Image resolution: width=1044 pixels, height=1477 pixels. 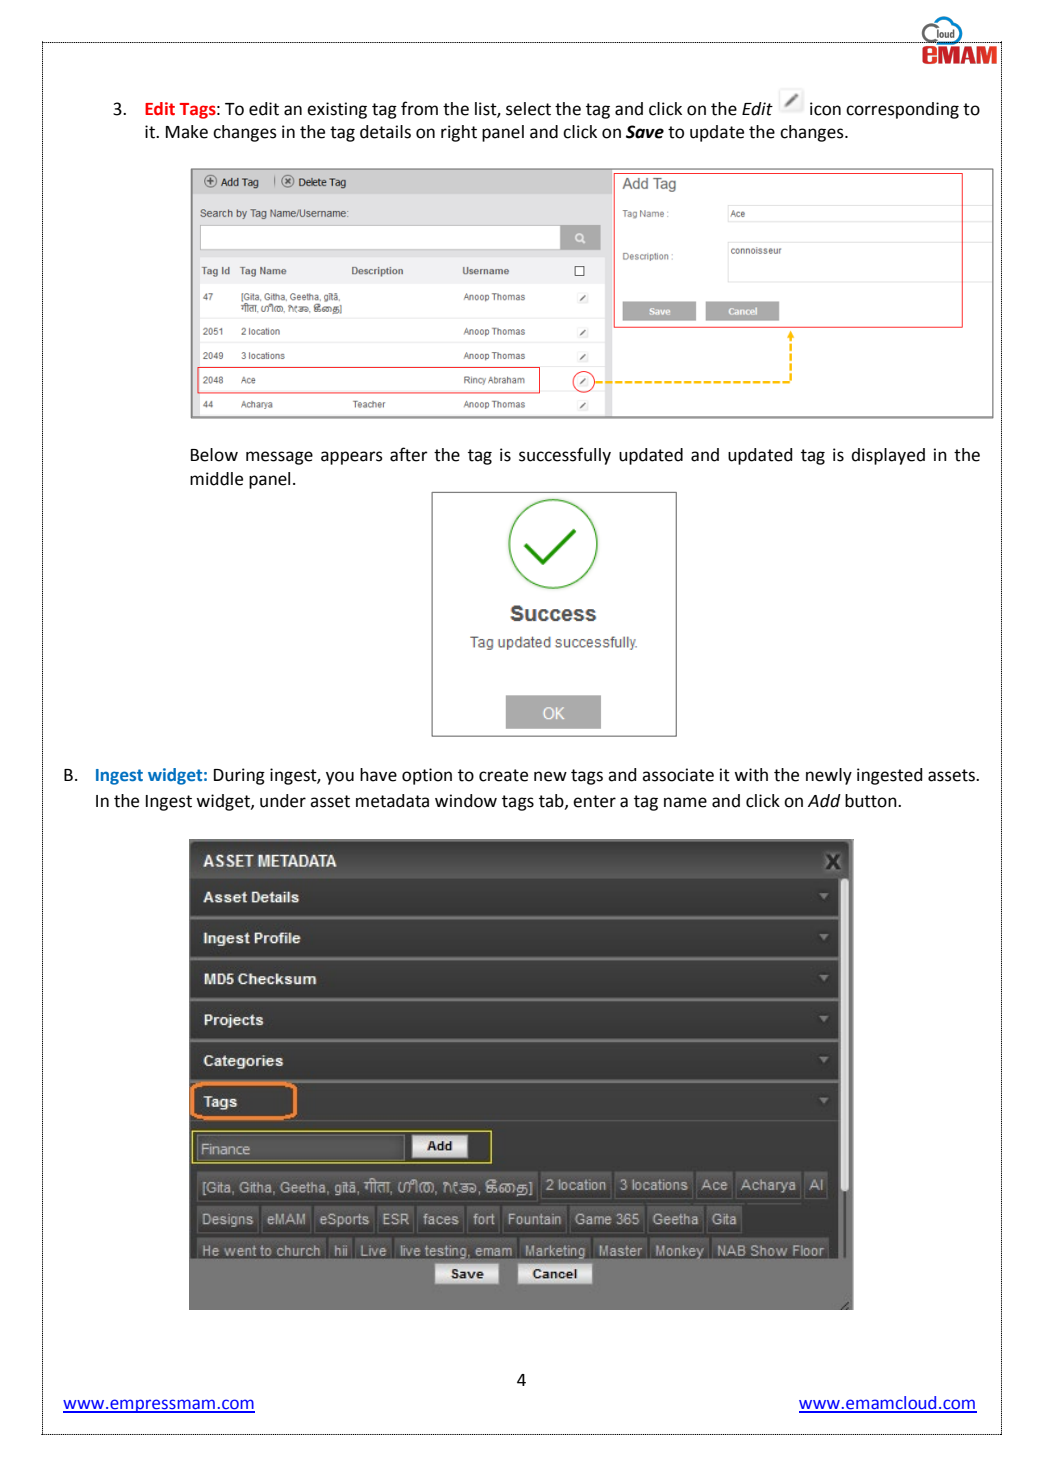 What do you see at coordinates (503, 775) in the screenshot?
I see `create` at bounding box center [503, 775].
